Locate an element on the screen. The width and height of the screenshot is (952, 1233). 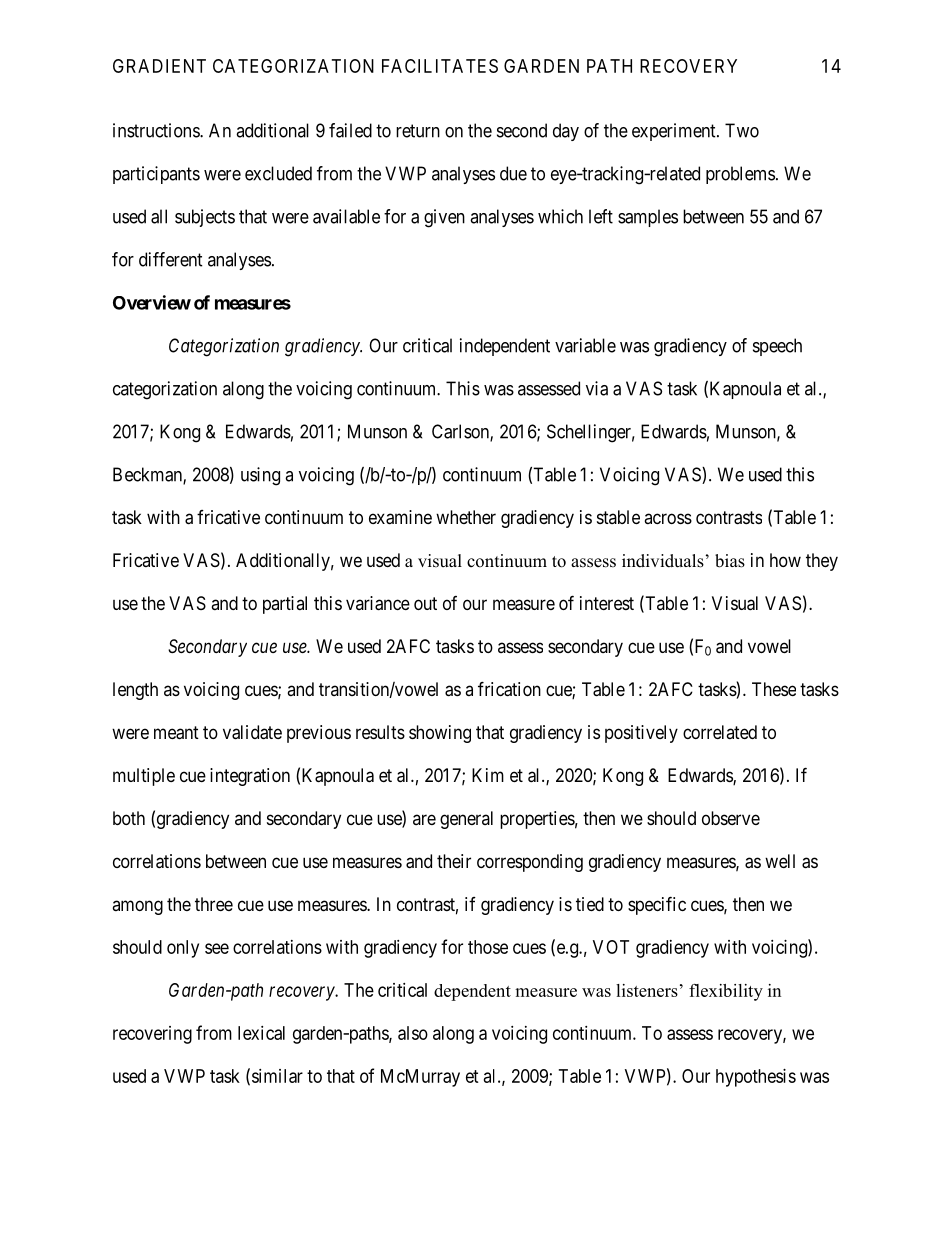
GRADIENT is located at coordinates (159, 66).
